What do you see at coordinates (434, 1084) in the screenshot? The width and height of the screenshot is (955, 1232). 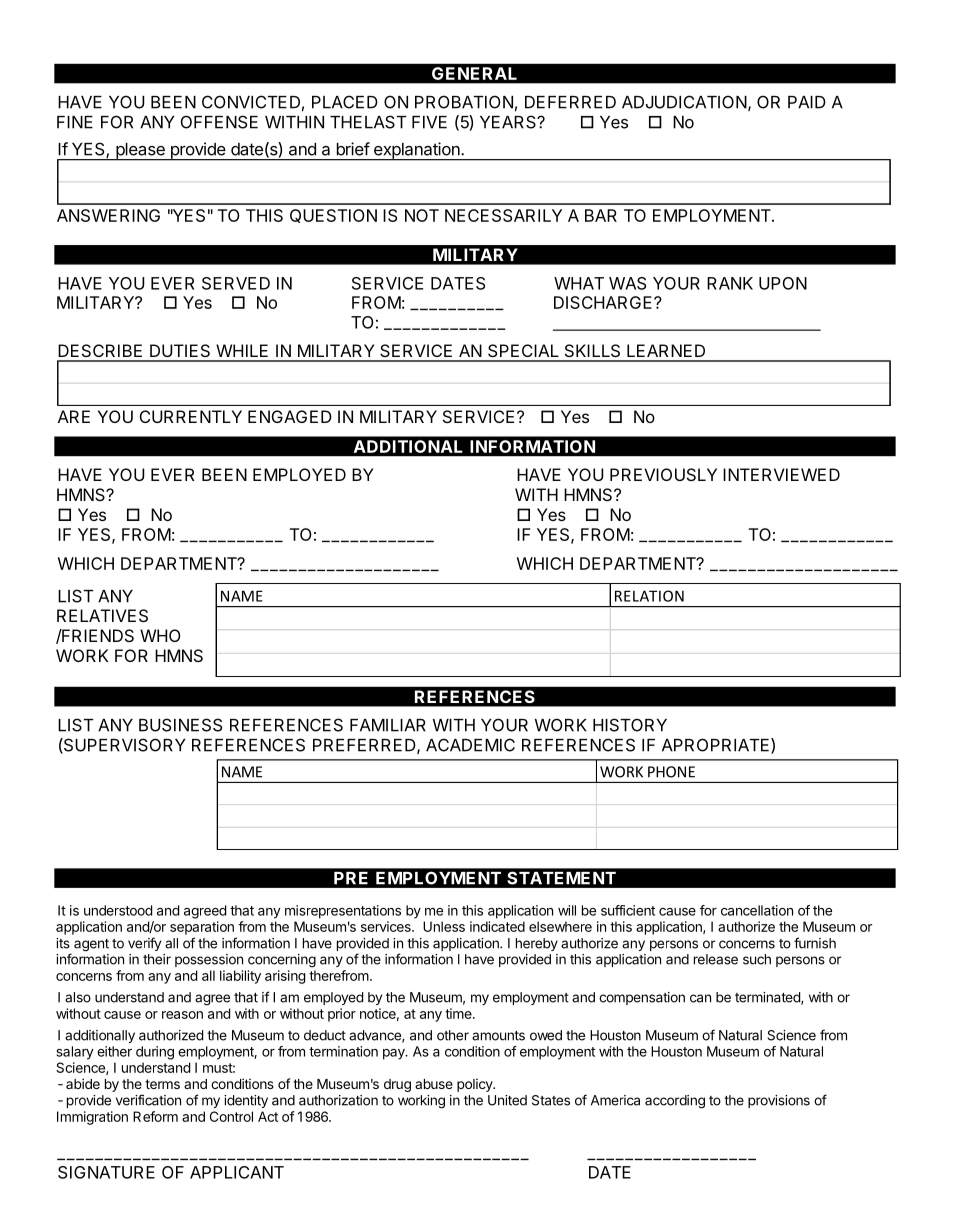 I see `abuse` at bounding box center [434, 1084].
